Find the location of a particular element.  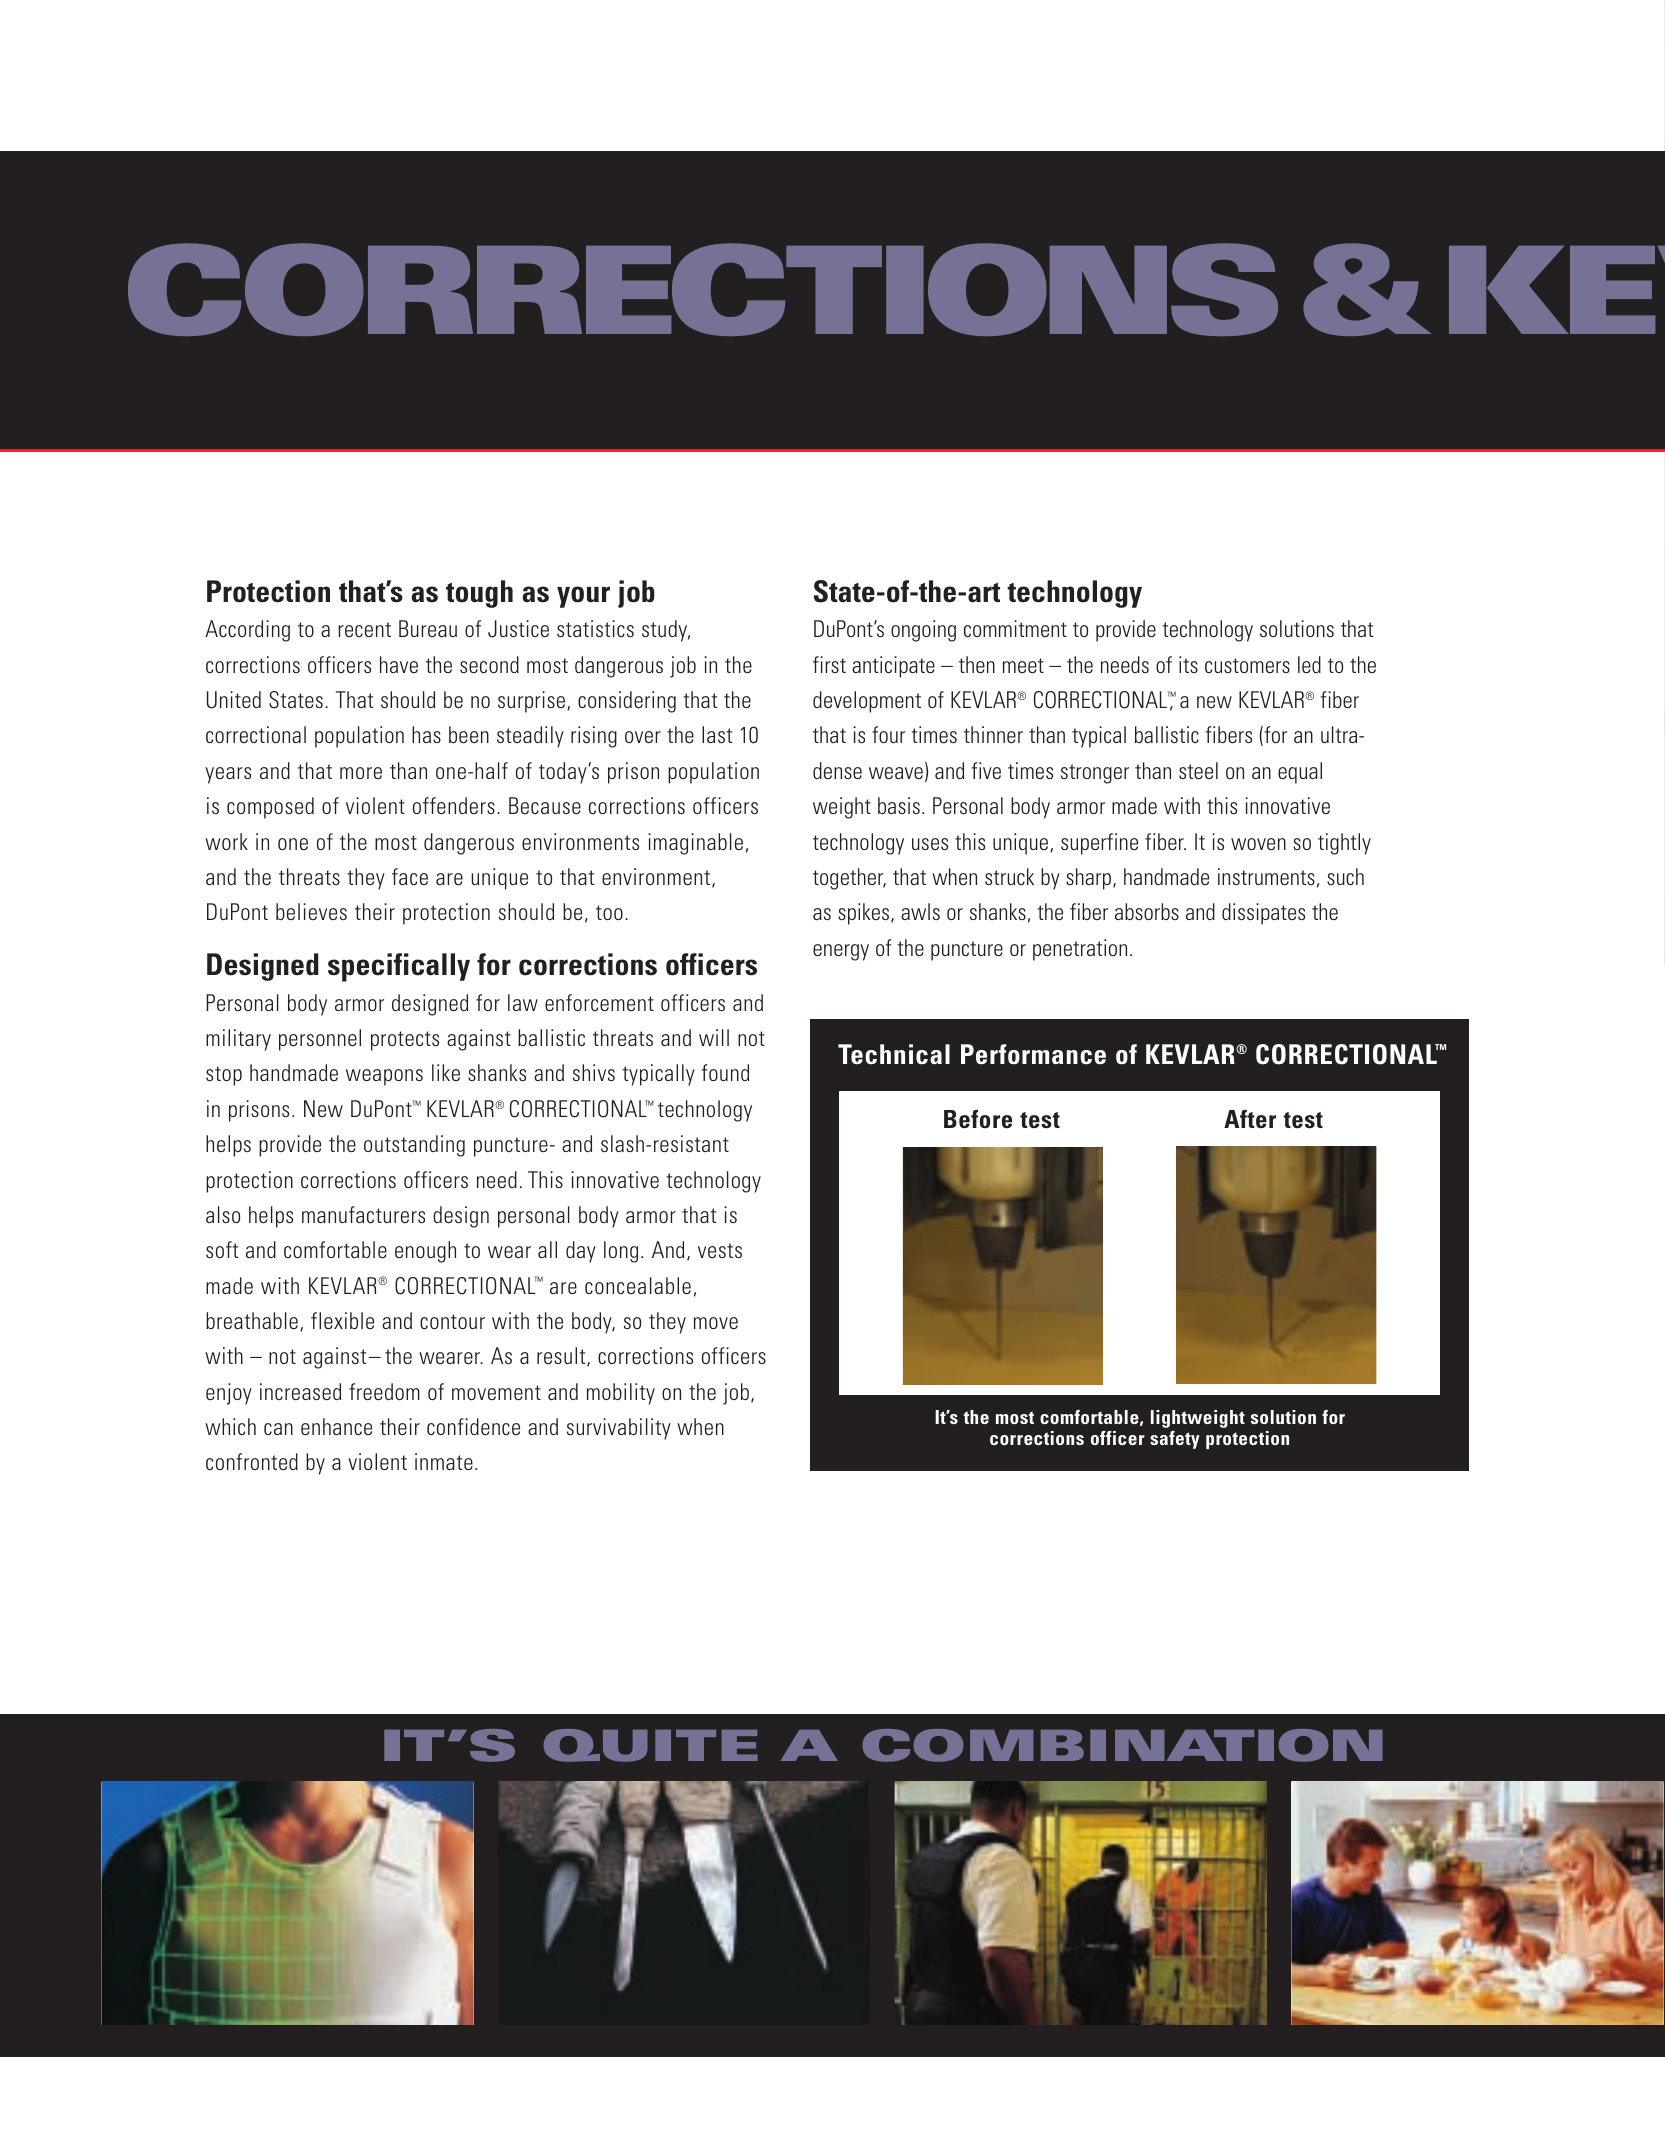

specifically is located at coordinates (399, 967).
